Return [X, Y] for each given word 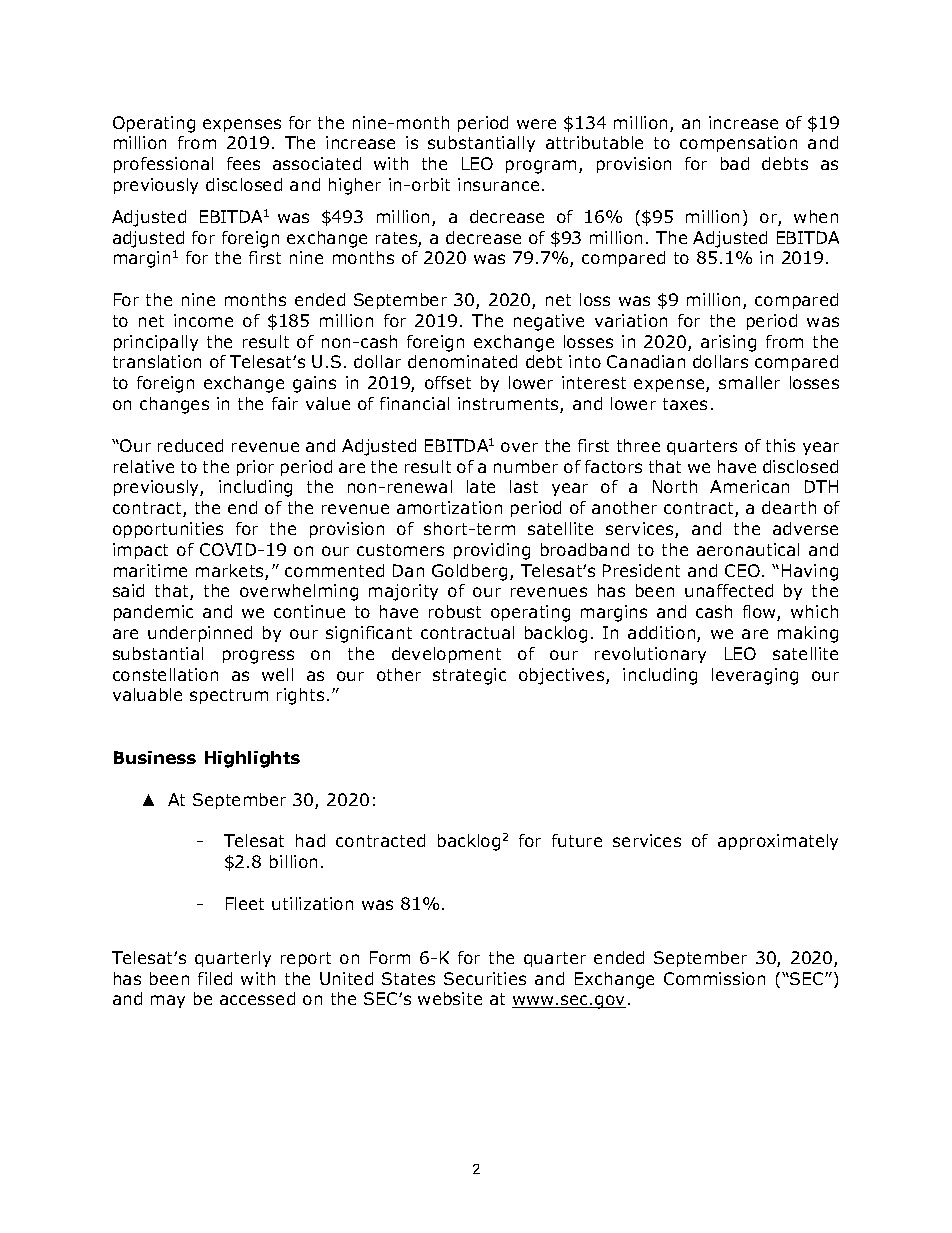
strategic [469, 676]
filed [215, 978]
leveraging [755, 676]
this [780, 445]
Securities [485, 978]
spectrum [229, 696]
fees [243, 163]
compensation [738, 144]
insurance [498, 184]
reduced [190, 445]
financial [414, 403]
